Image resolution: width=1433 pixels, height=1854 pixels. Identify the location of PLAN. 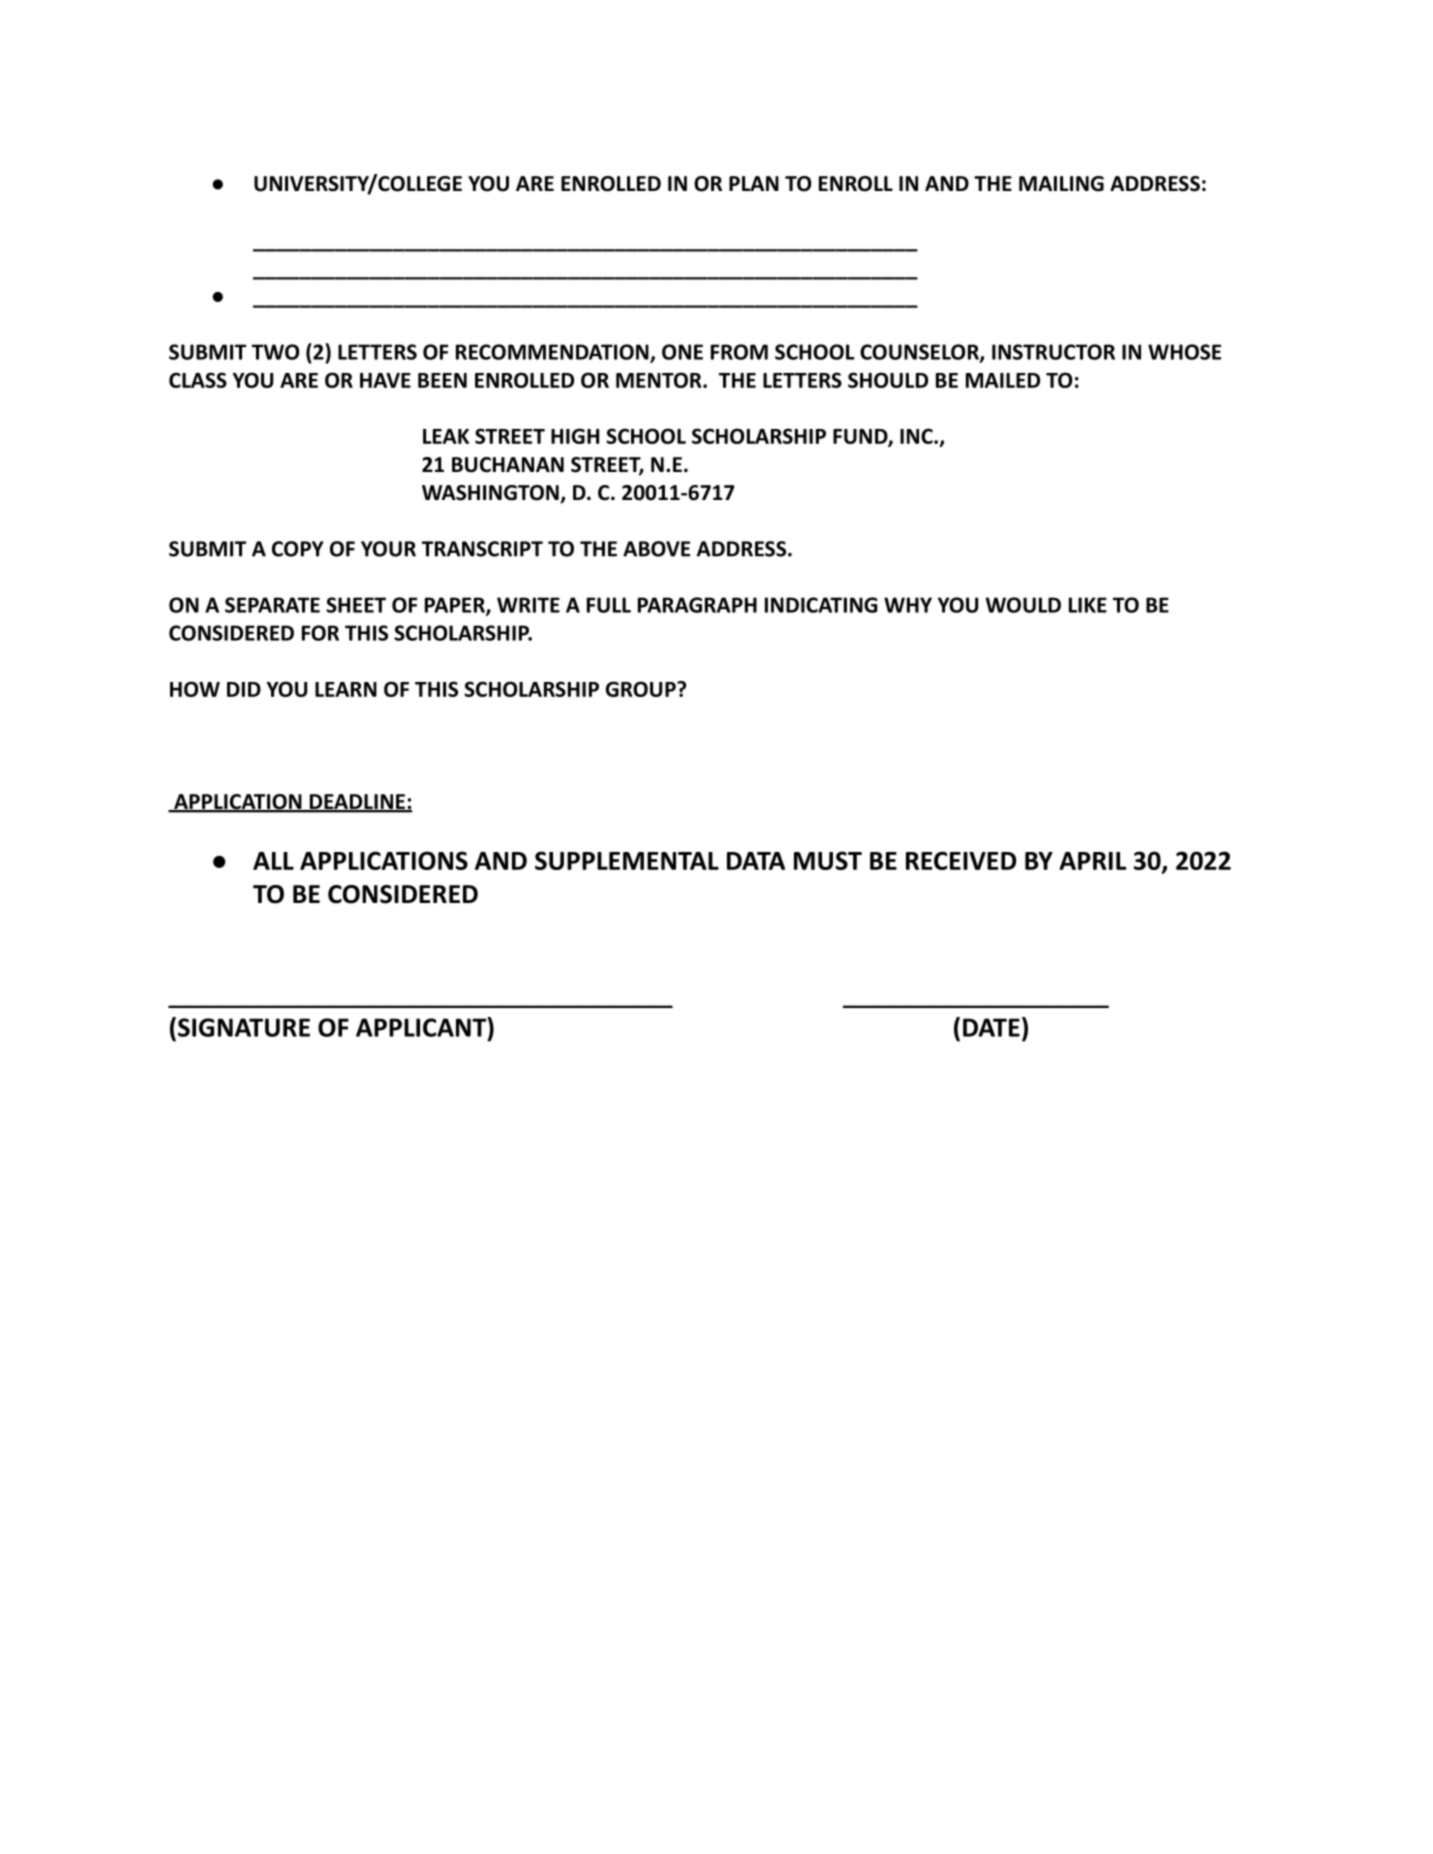
(754, 183).
